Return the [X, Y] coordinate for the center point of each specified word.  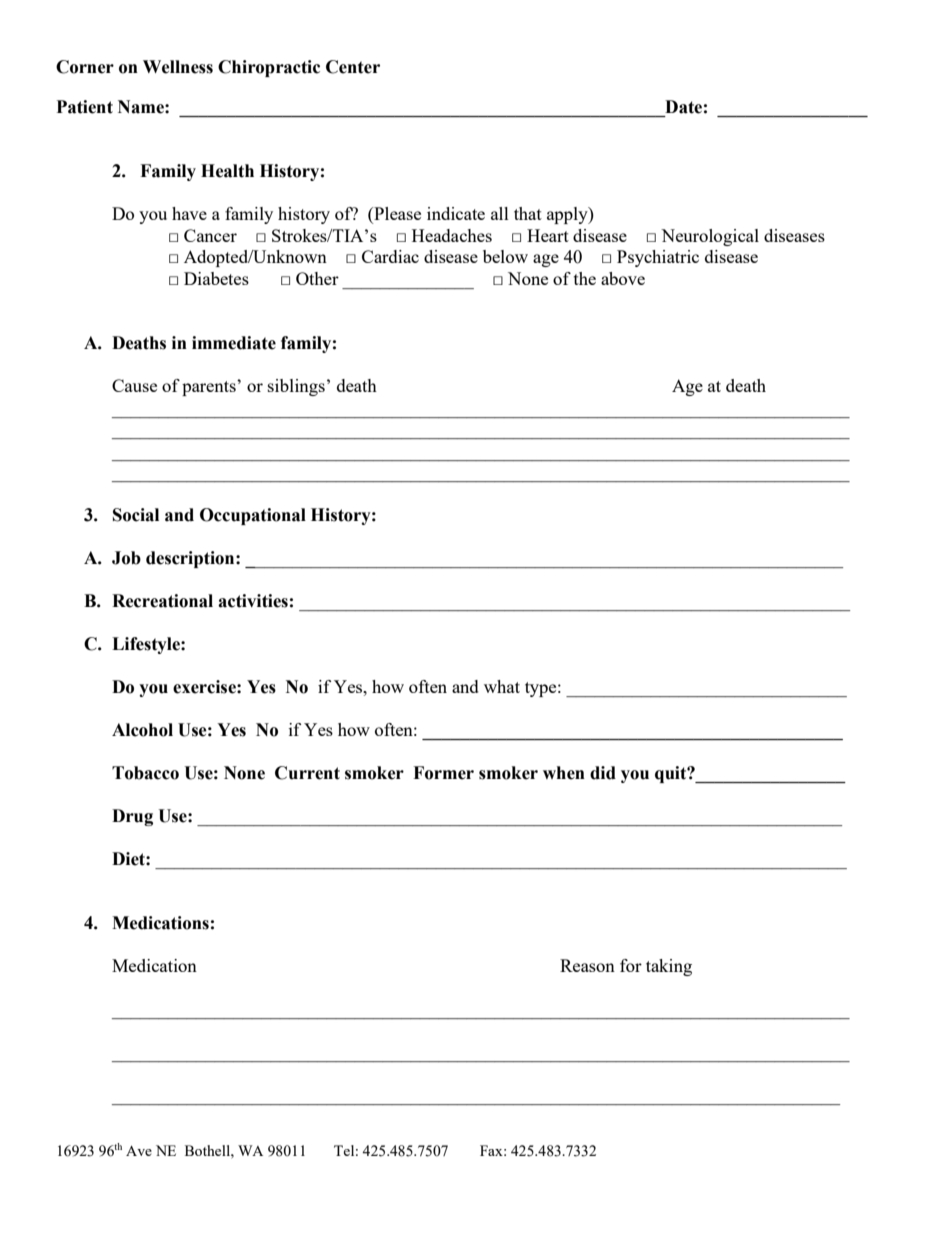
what [502, 686]
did [603, 773]
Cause [134, 385]
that [528, 213]
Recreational [162, 601]
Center [353, 67]
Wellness [178, 67]
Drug [132, 817]
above [623, 278]
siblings [296, 387]
